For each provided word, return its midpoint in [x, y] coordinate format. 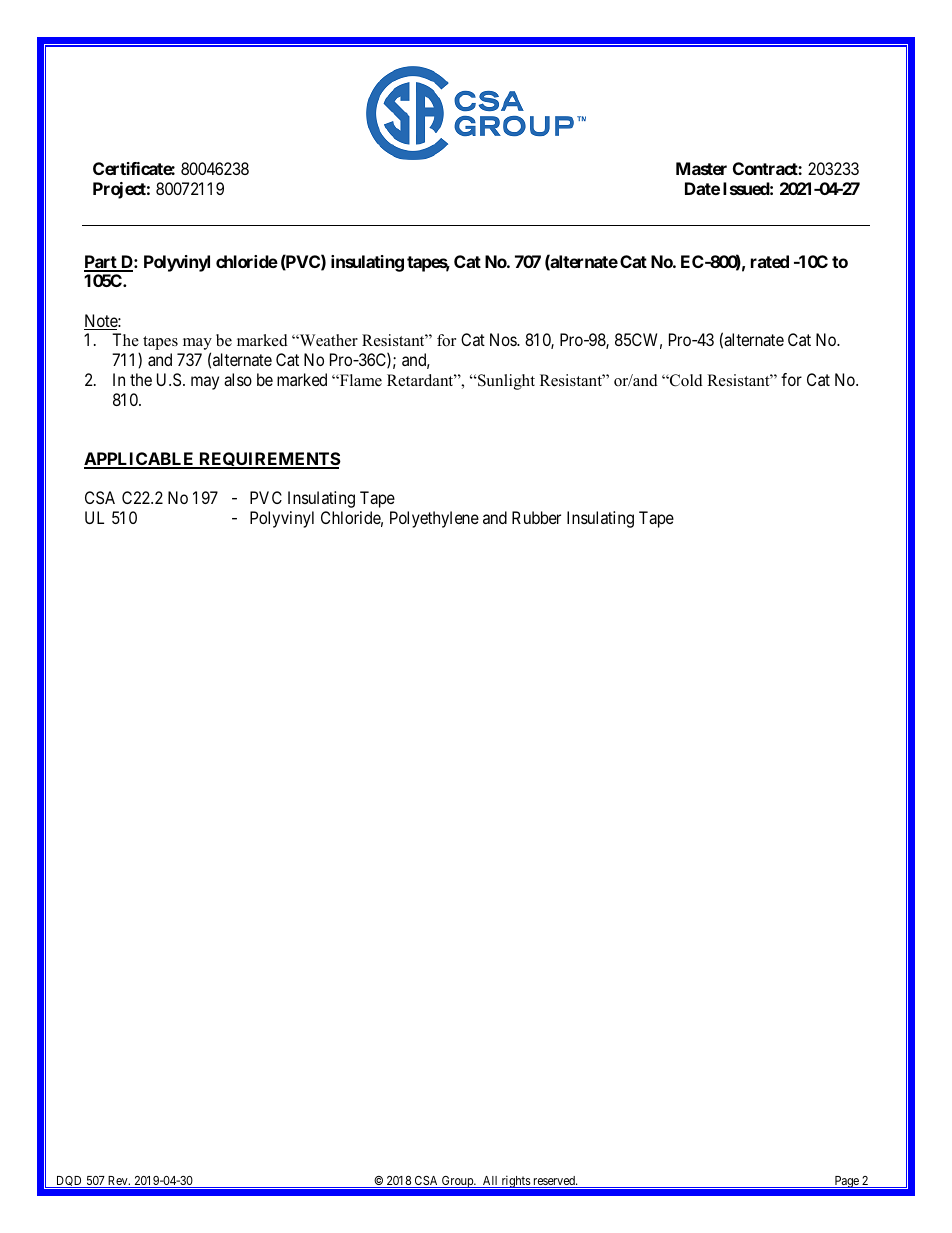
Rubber [536, 517]
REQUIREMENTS [269, 460]
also [238, 379]
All [490, 1182]
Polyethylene [434, 519]
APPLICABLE [140, 460]
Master [701, 168]
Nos [504, 339]
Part [101, 263]
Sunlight [505, 382]
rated [770, 261]
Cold [685, 380]
